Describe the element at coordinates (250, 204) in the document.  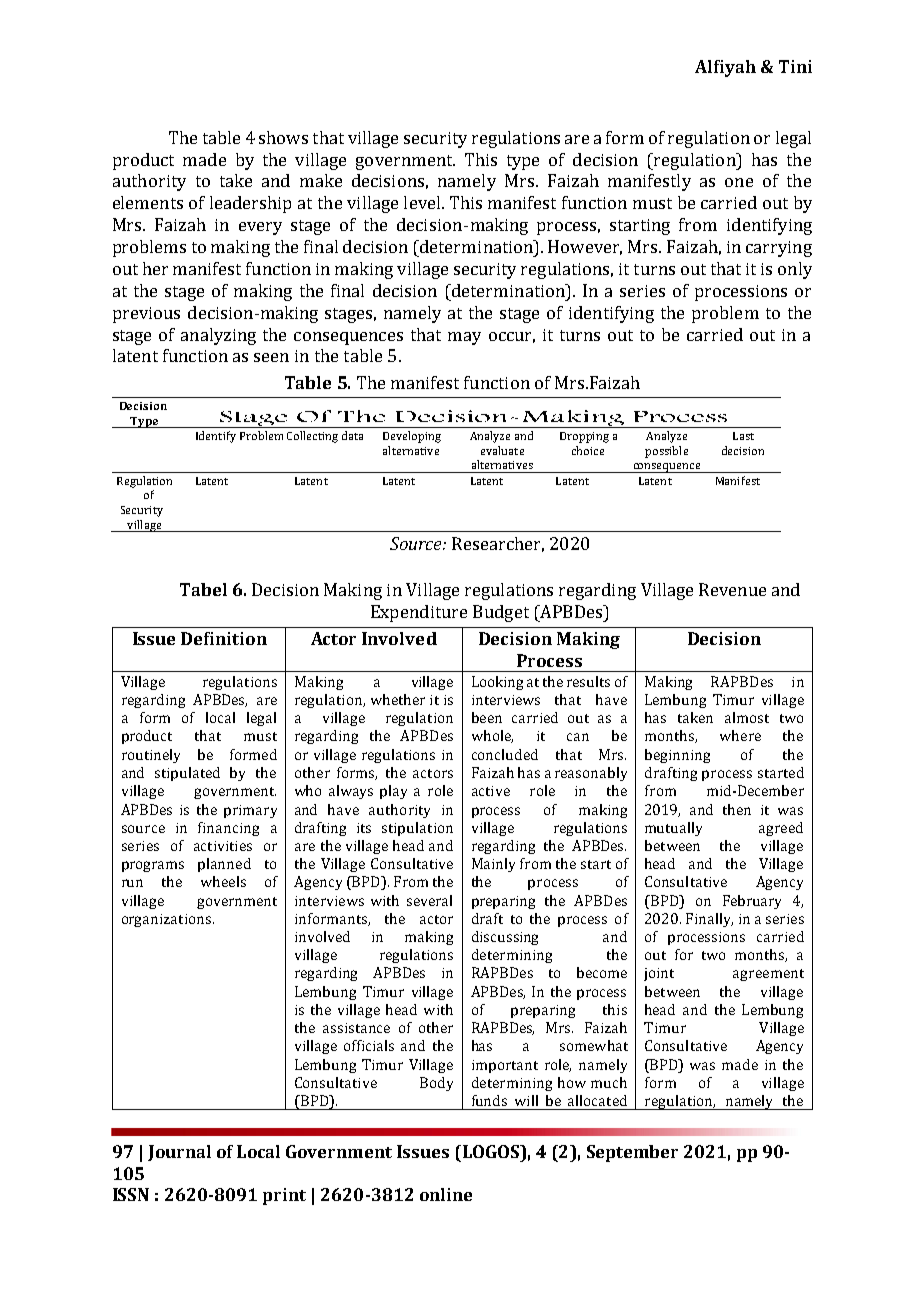
I see `leadership` at that location.
